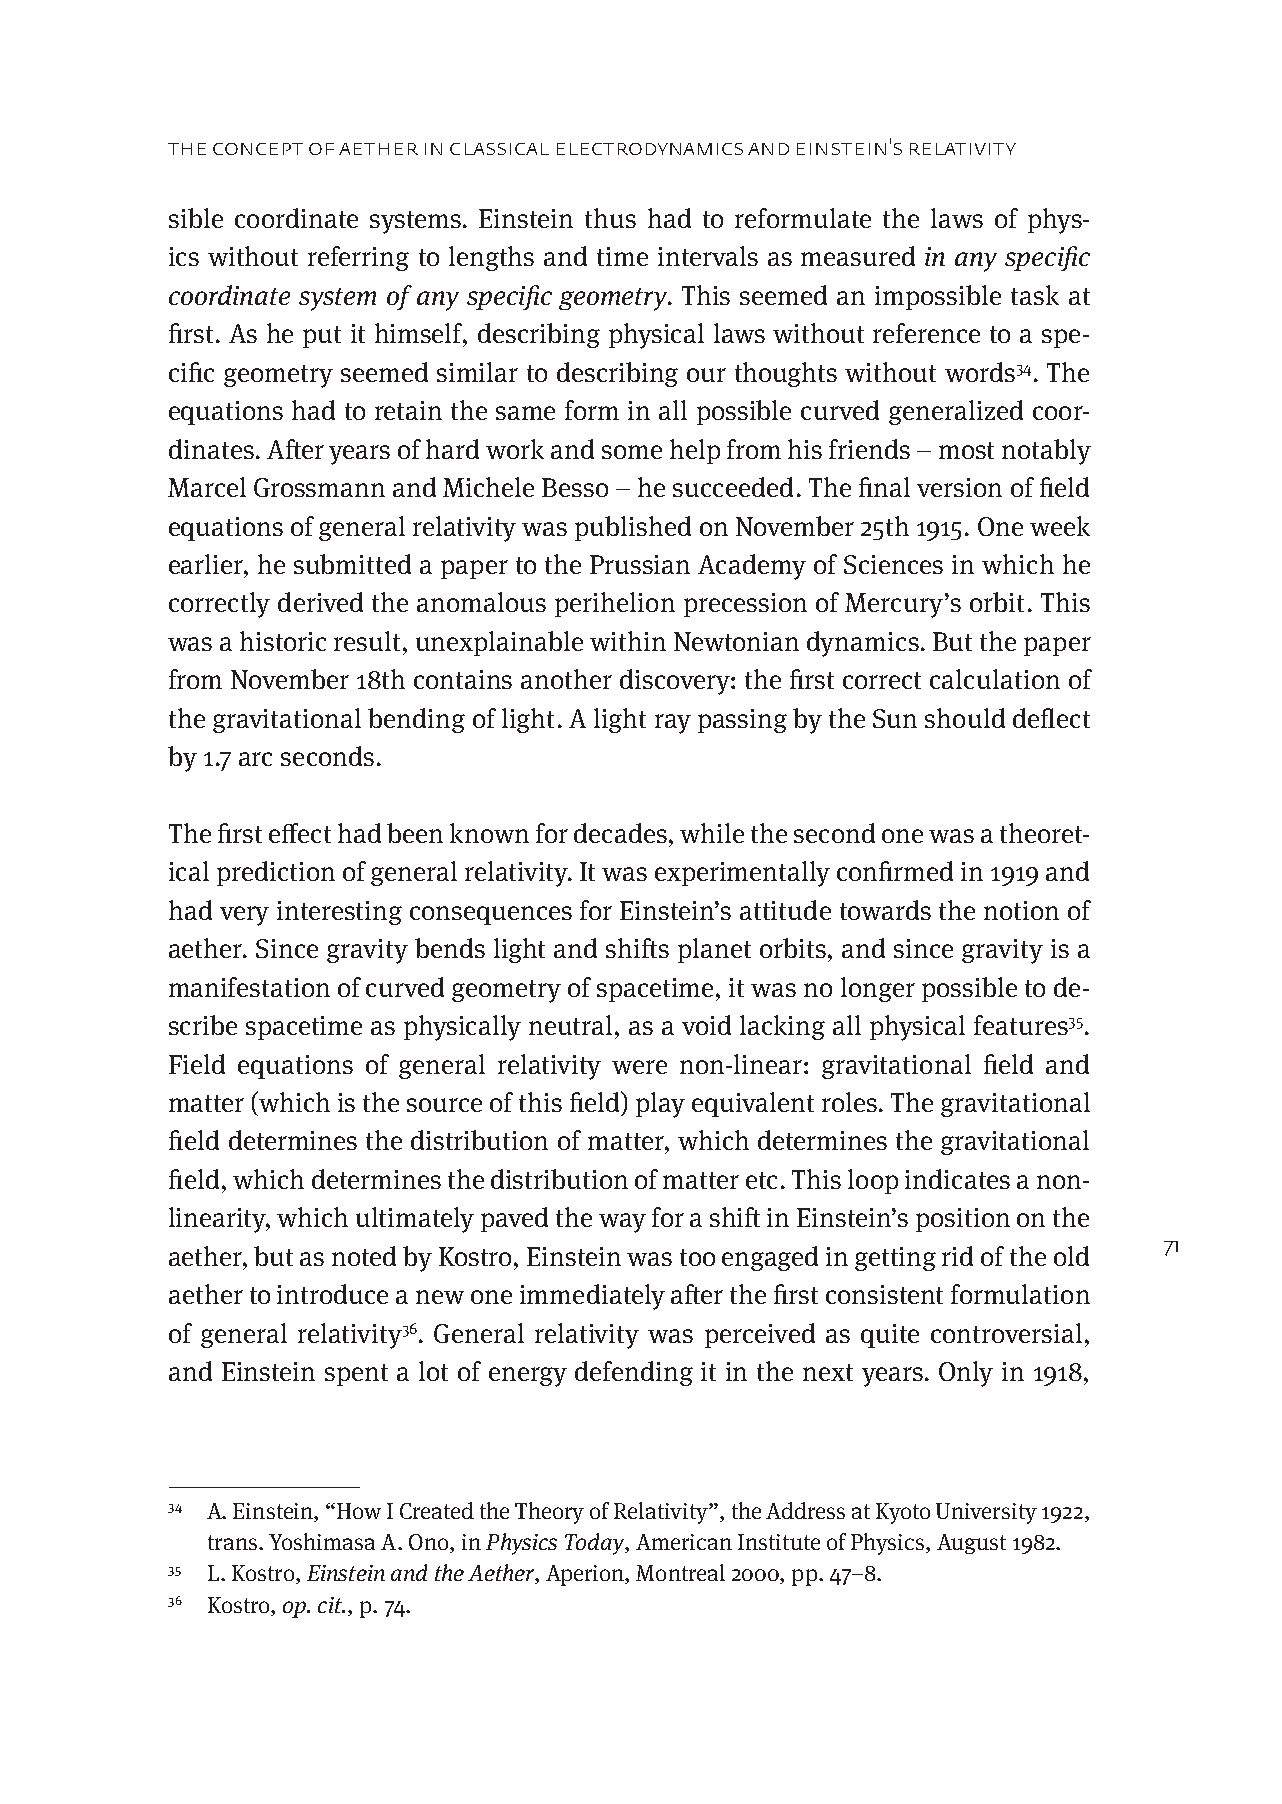  Describe the element at coordinates (258, 149) in the screenshot. I see `concept` at that location.
